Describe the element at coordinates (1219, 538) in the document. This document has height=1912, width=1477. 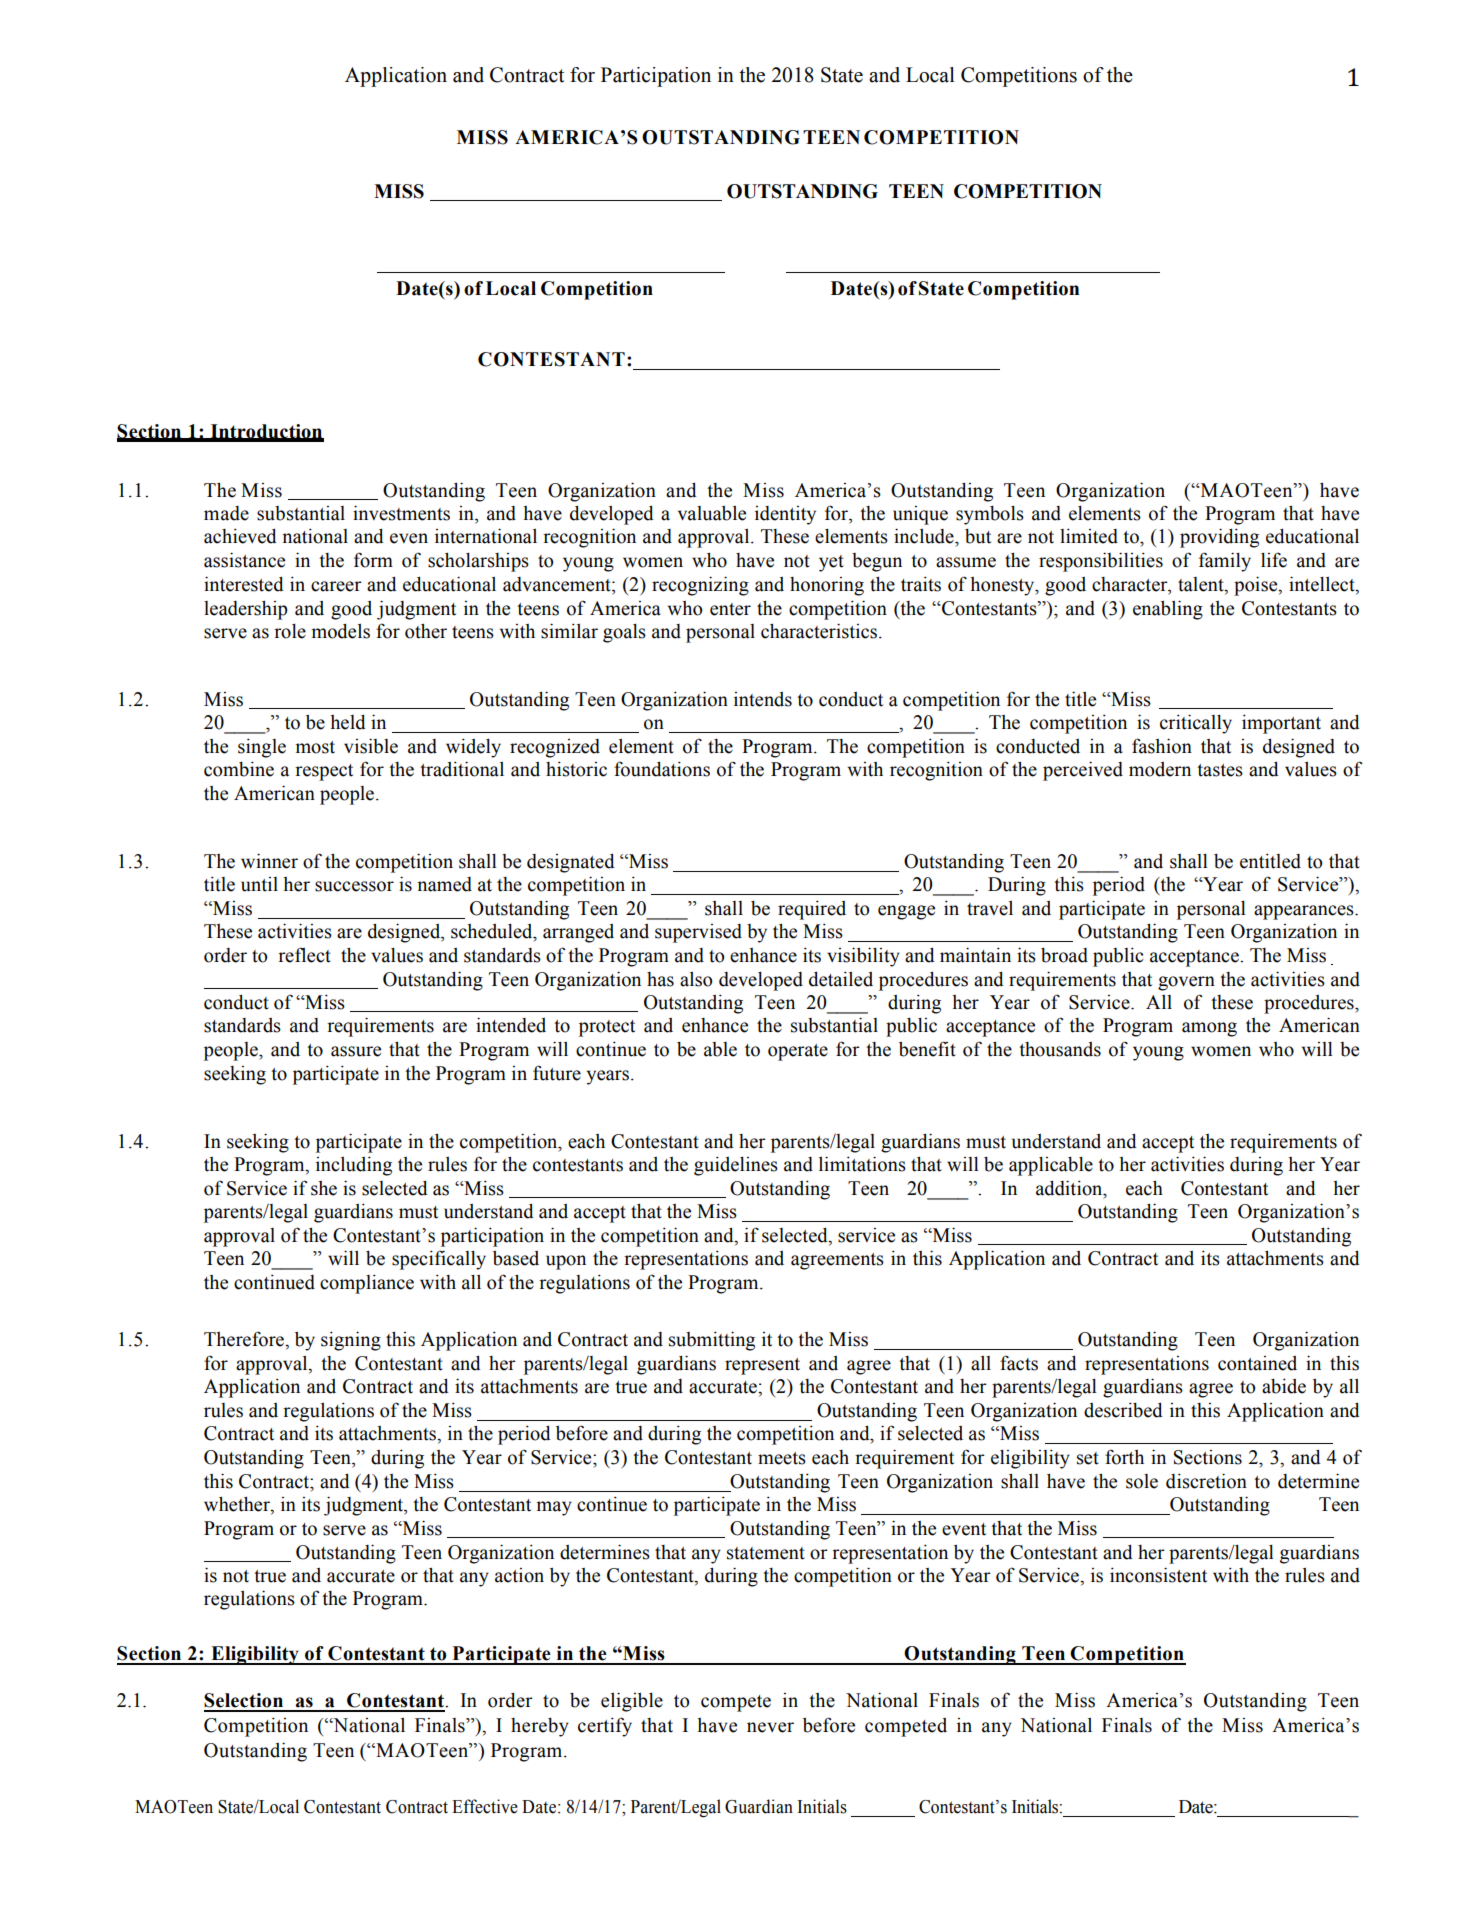
I see `providing` at that location.
